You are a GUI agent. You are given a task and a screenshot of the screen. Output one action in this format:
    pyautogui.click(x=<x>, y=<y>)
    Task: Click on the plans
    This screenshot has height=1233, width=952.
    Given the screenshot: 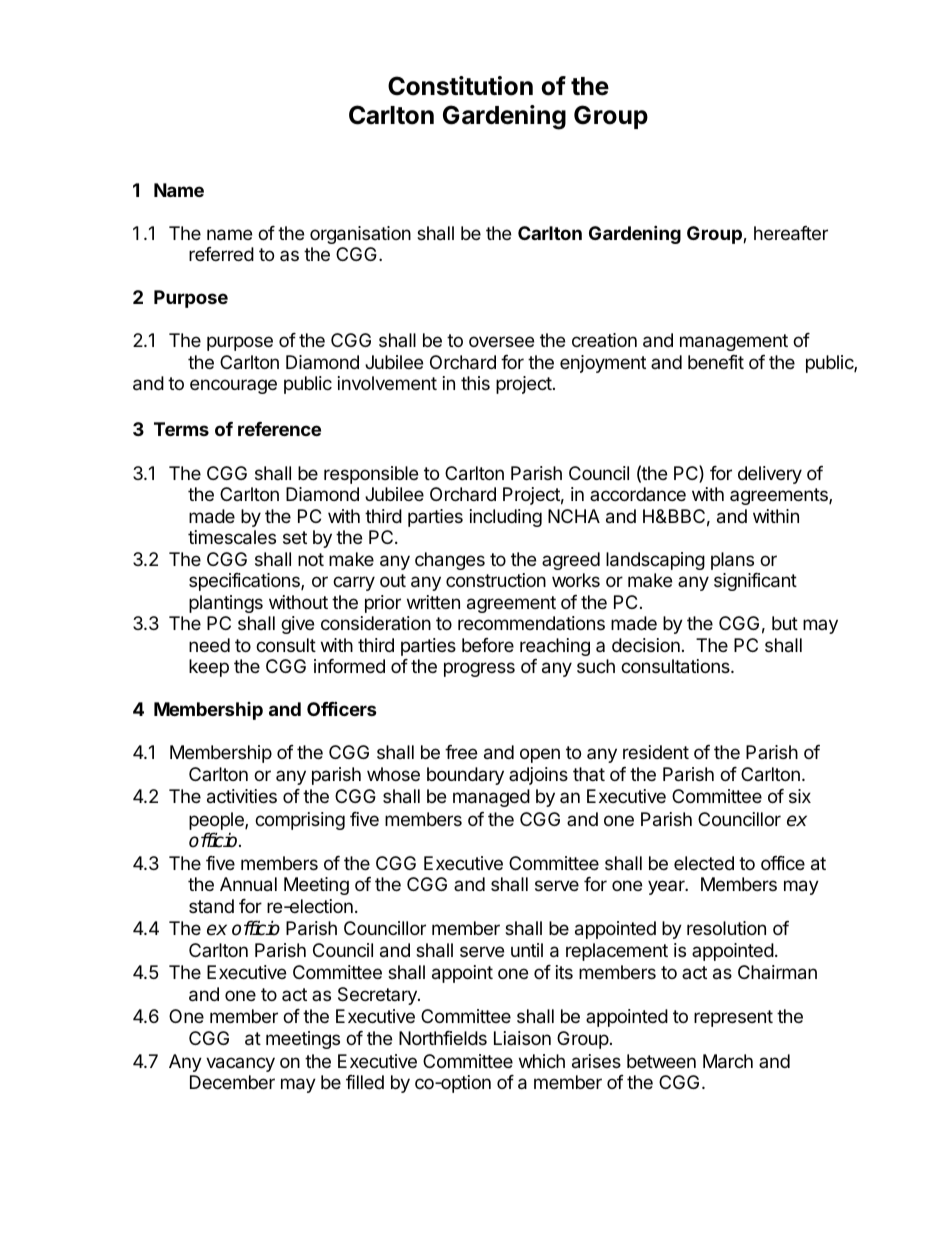 What is the action you would take?
    pyautogui.click(x=732, y=561)
